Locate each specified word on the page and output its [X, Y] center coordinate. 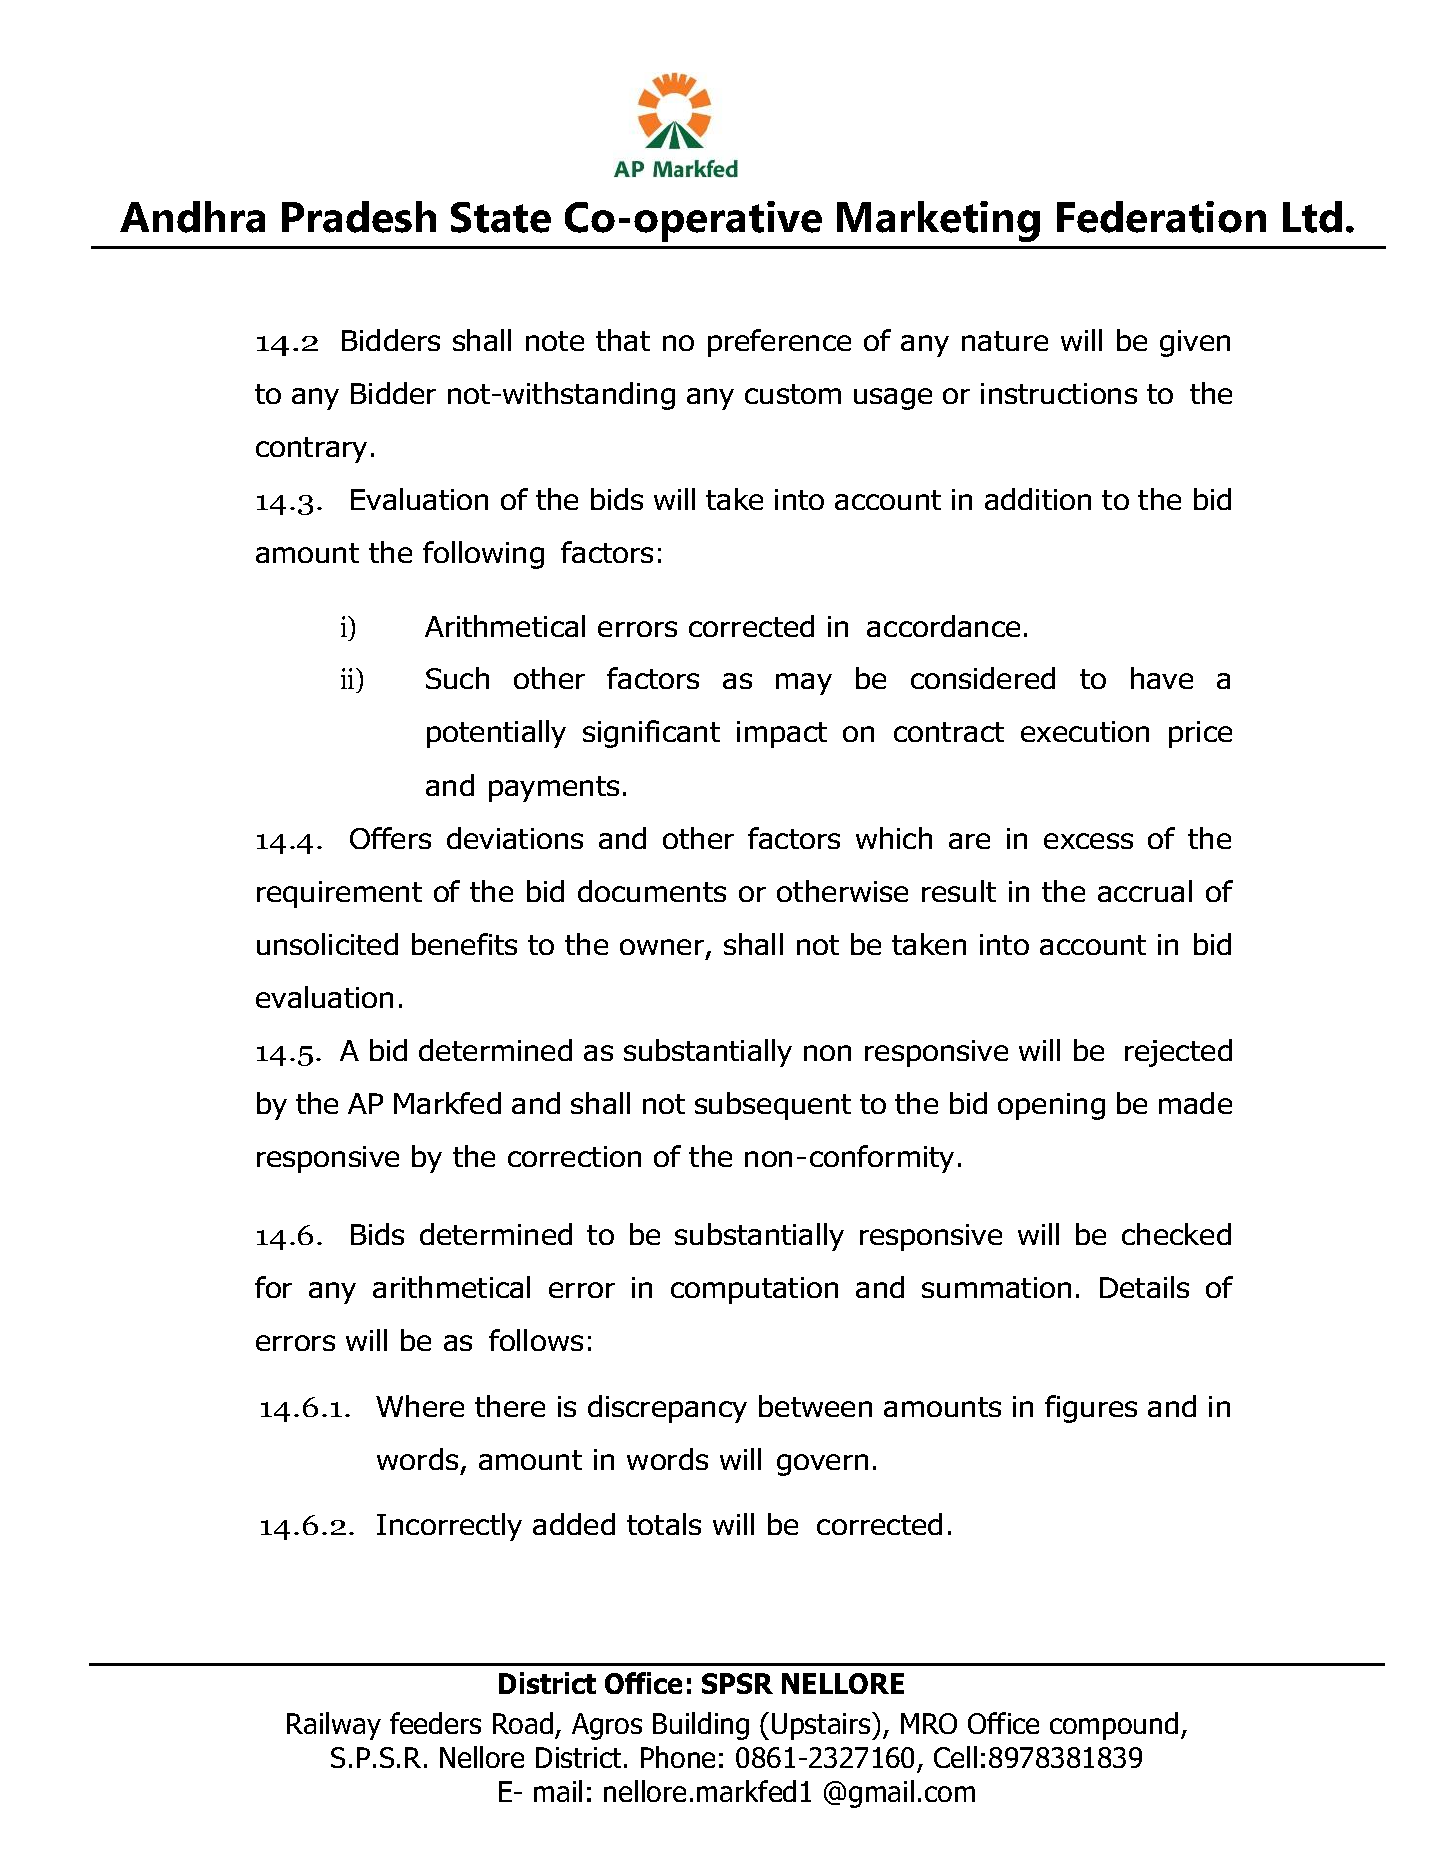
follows [536, 1340]
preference [779, 343]
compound [1114, 1726]
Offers [390, 838]
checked [1176, 1234]
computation [754, 1290]
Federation [1161, 217]
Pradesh [359, 217]
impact [782, 734]
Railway [334, 1726]
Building [701, 1726]
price [1200, 734]
